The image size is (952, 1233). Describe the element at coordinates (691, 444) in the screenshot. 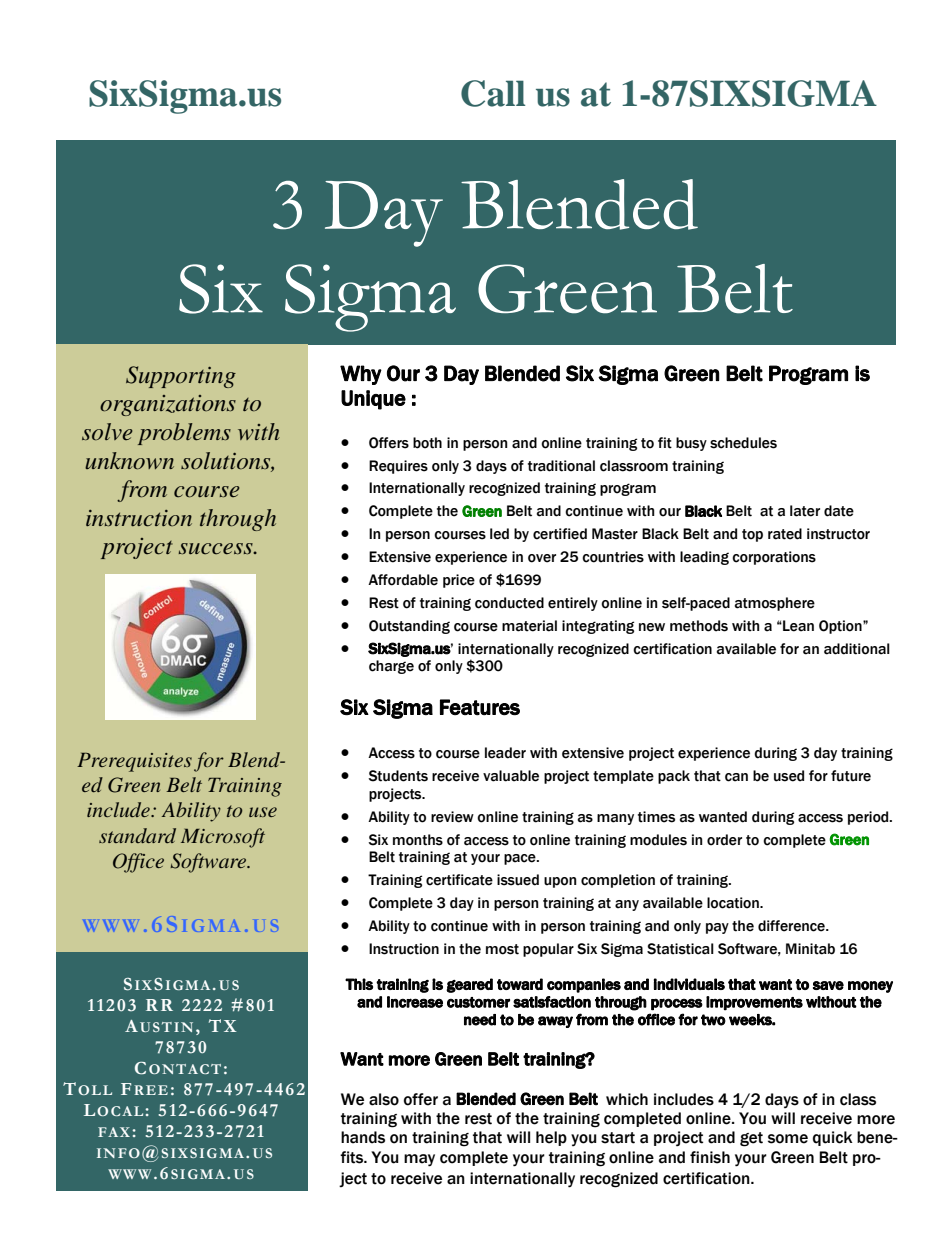

I see `busy` at that location.
